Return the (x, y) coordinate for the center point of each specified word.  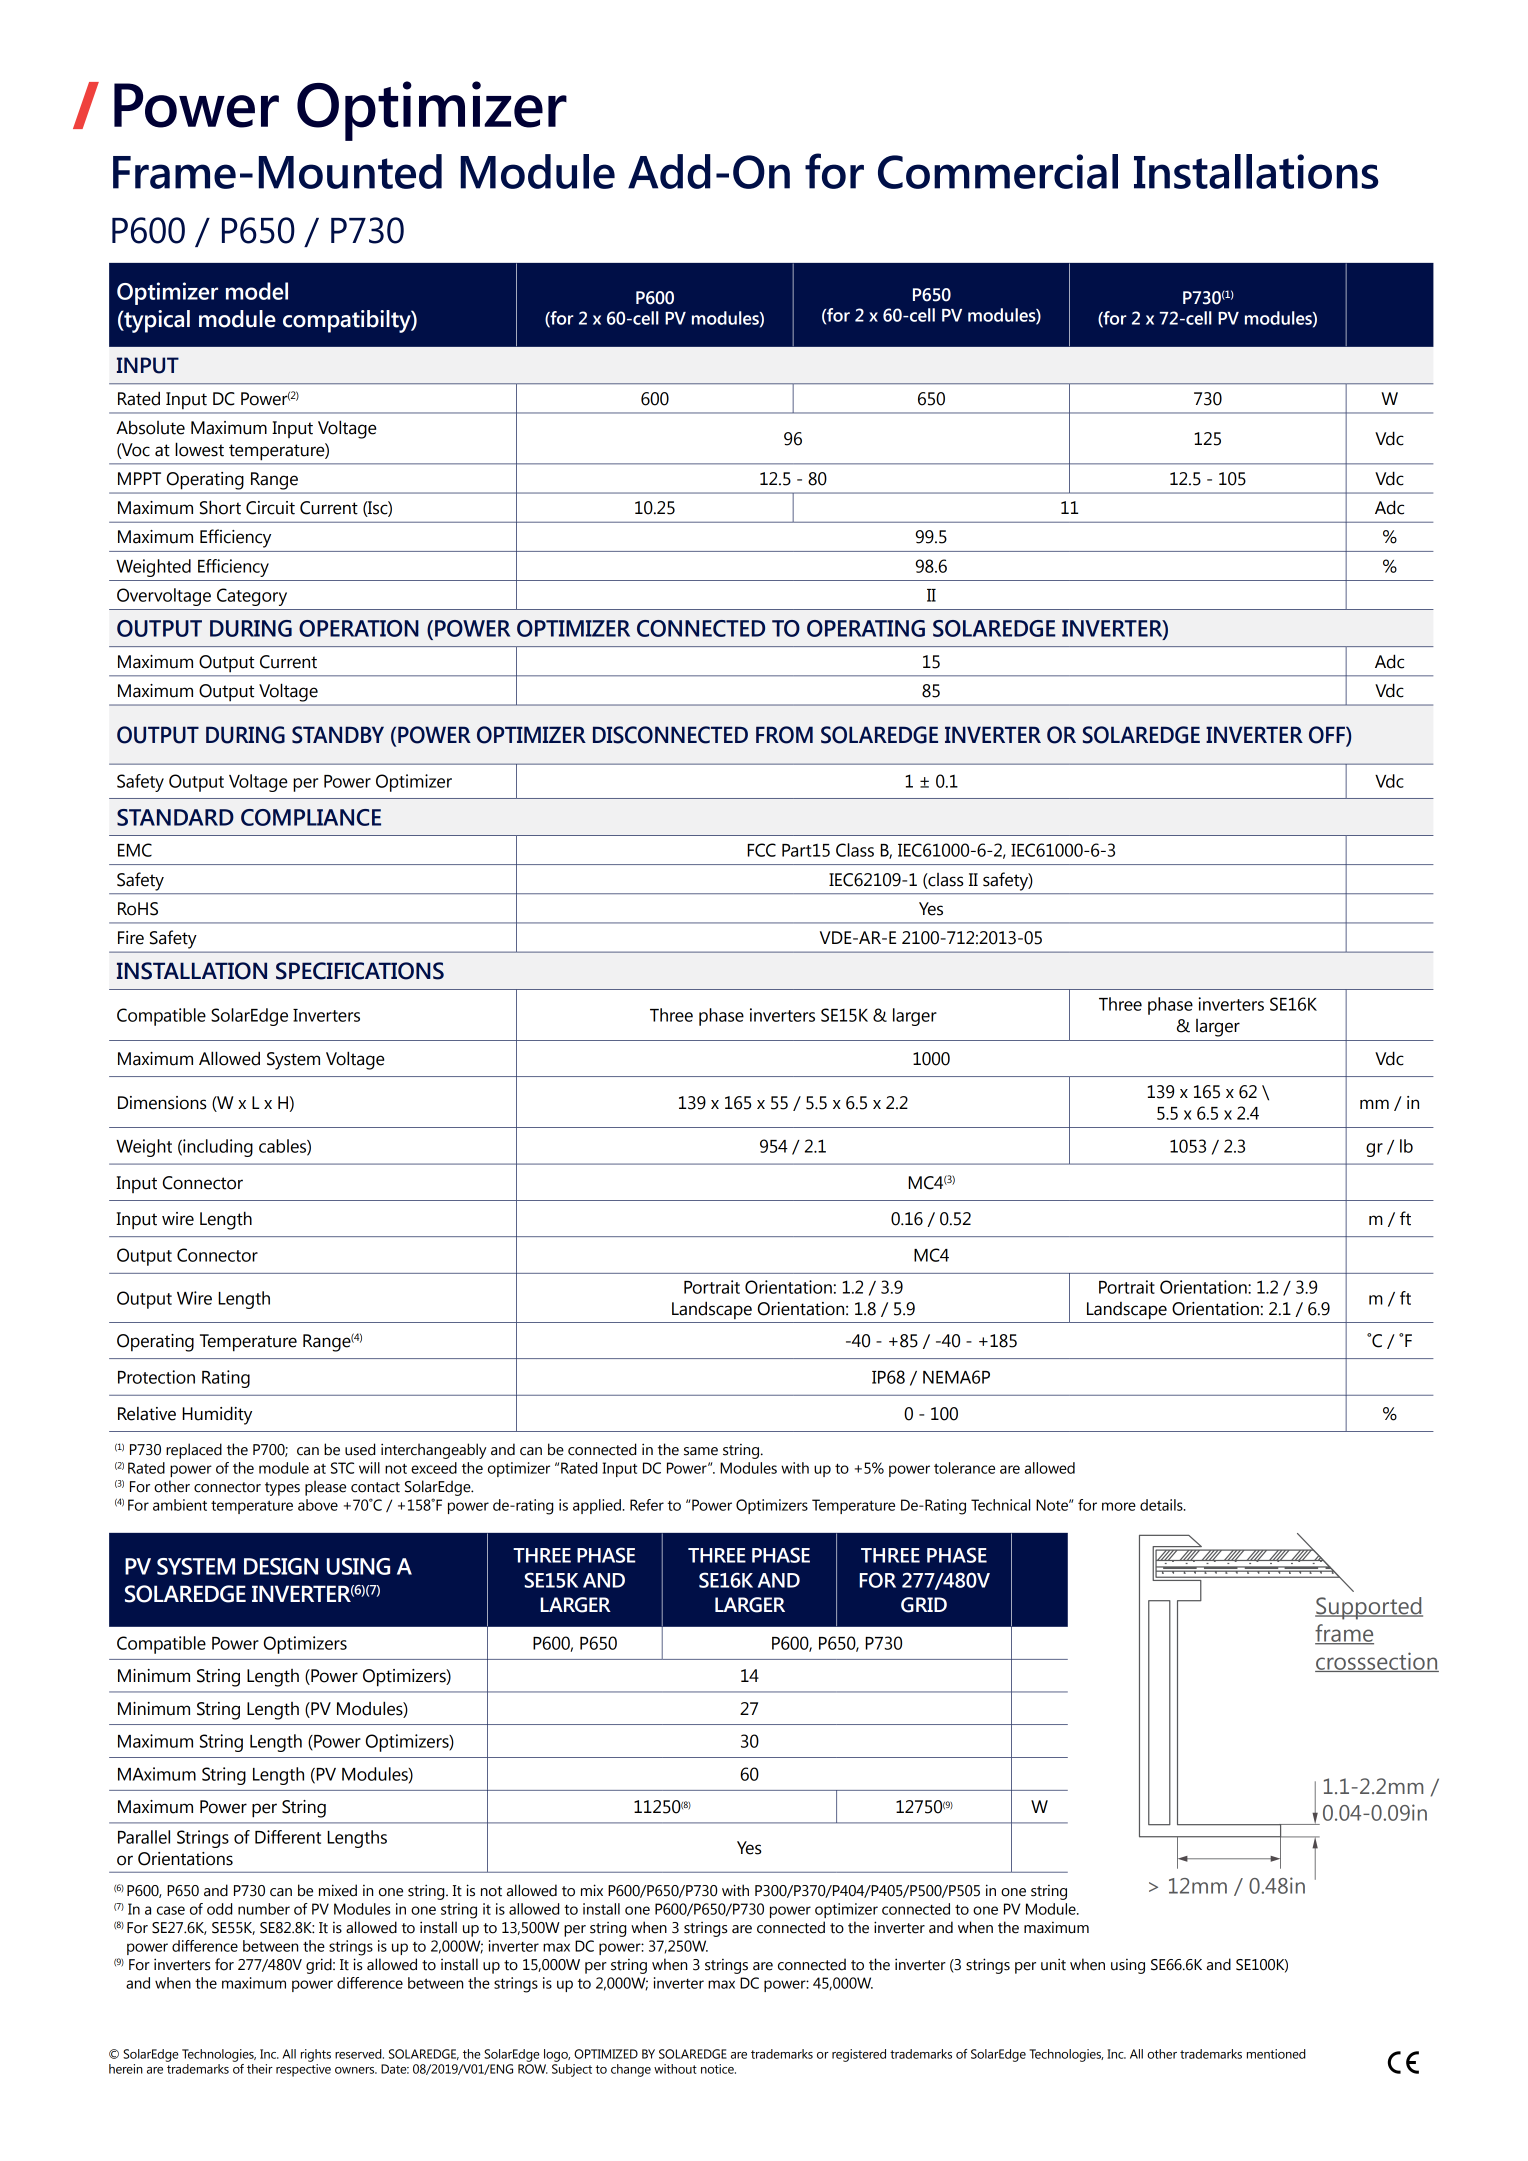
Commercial (998, 171)
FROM (784, 735)
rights (316, 2055)
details (1162, 1505)
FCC (761, 850)
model (257, 291)
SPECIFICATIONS (360, 971)
